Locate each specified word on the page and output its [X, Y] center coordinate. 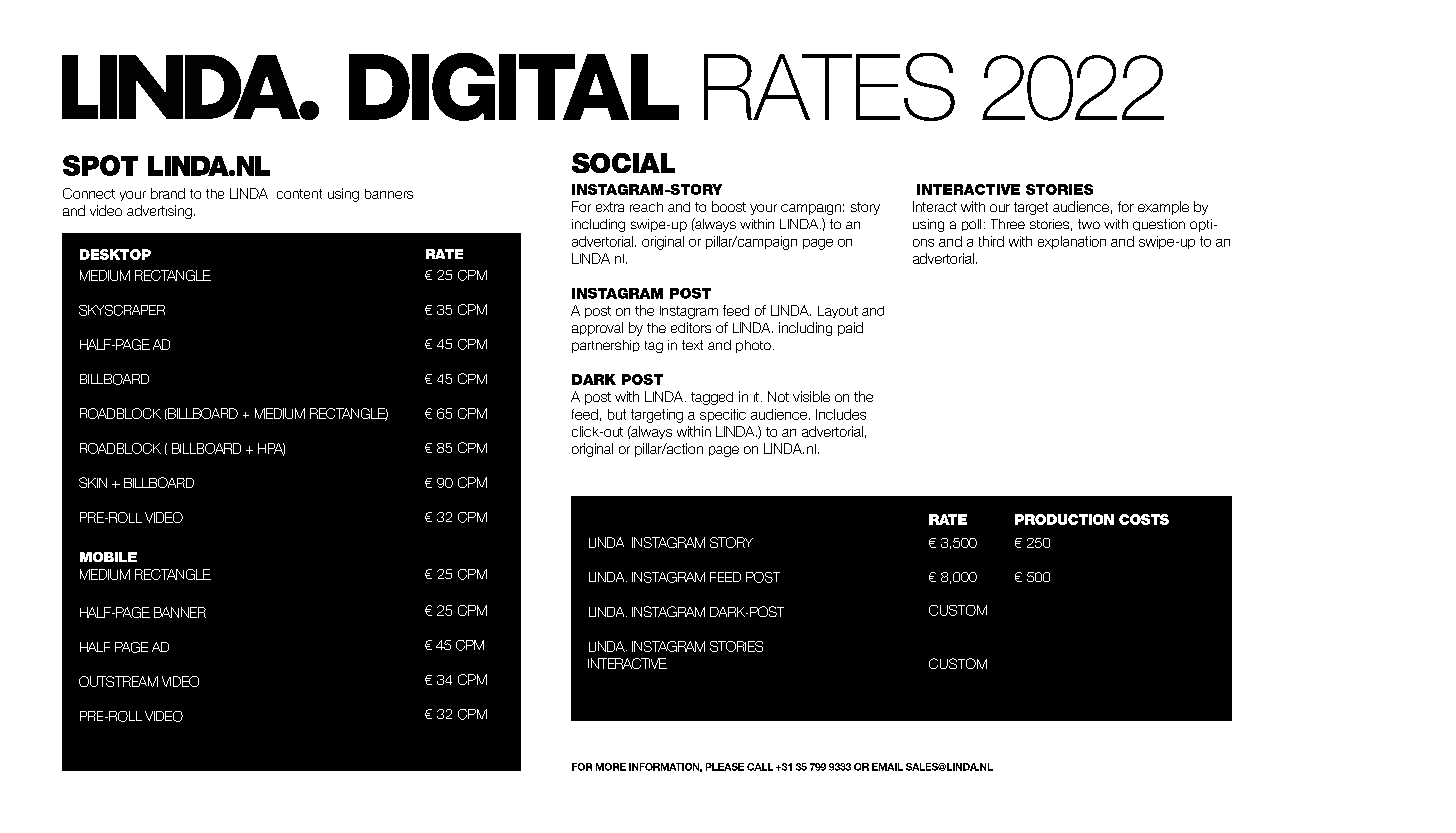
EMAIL [887, 767]
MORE [611, 767]
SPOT [100, 165]
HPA [271, 449]
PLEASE [725, 767]
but [617, 414]
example [1163, 208]
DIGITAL [514, 87]
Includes [841, 414]
